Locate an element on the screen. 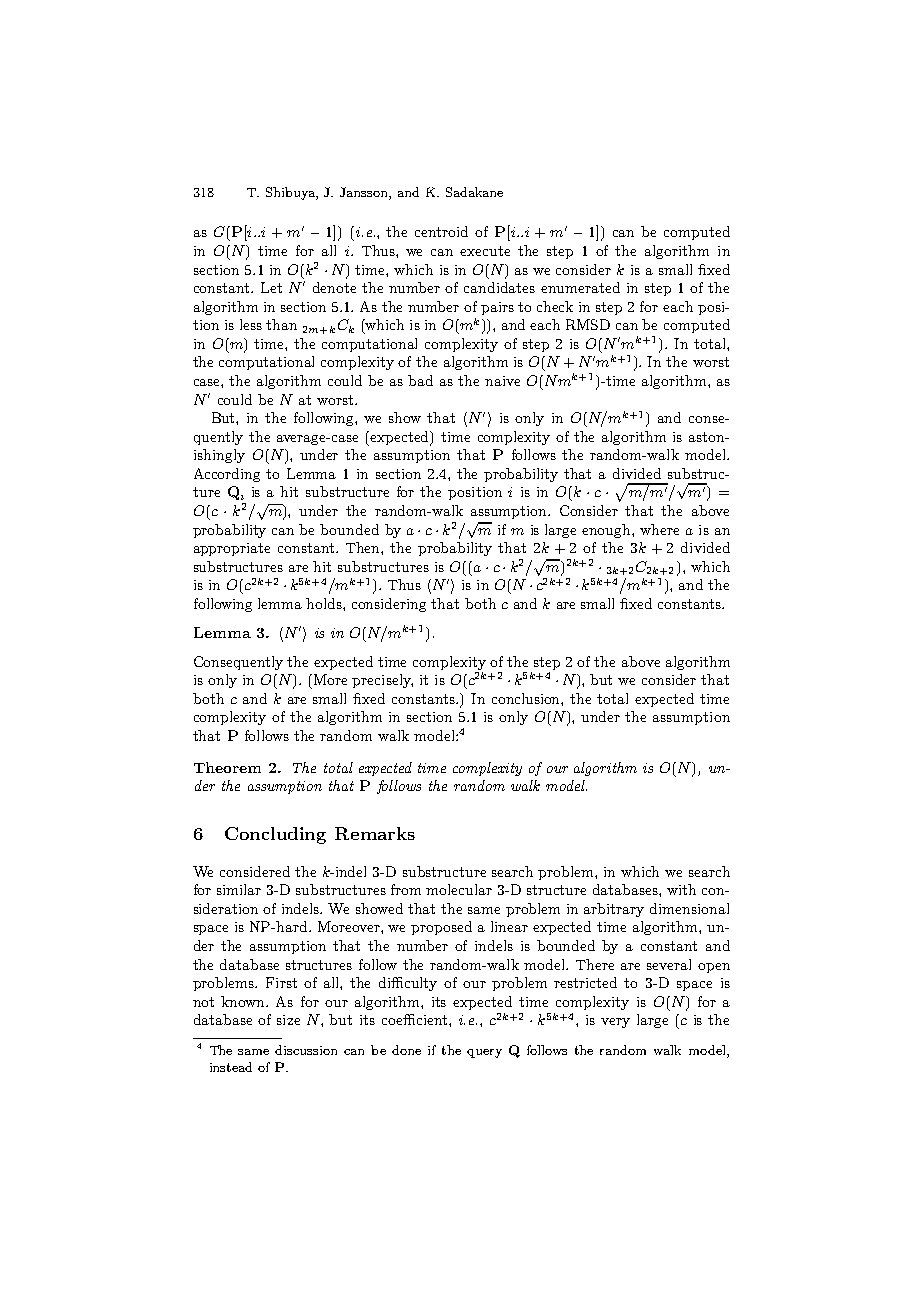 Image resolution: width=924 pixels, height=1308 pixels. Sadakane is located at coordinates (474, 192).
